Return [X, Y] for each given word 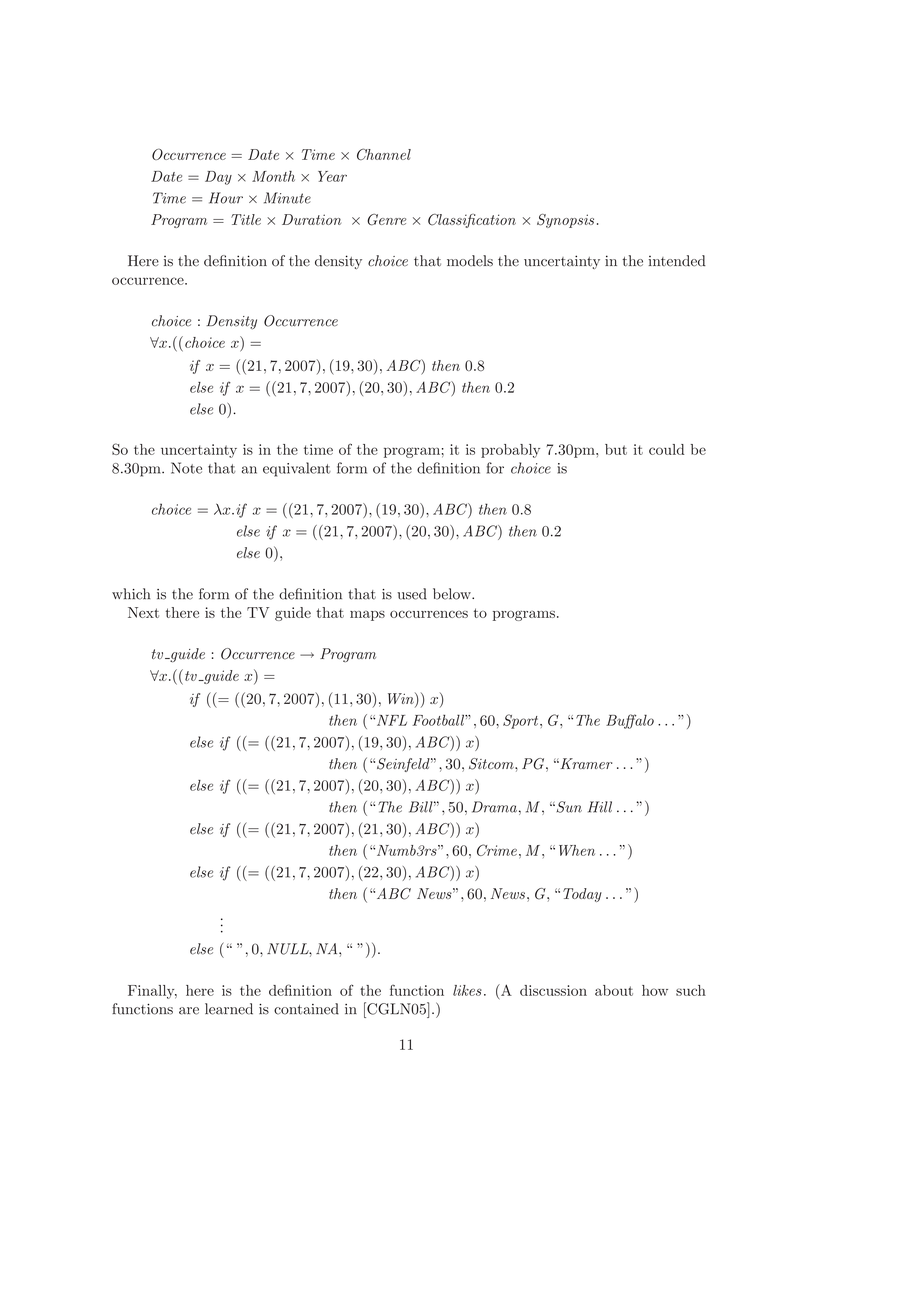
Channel [384, 154]
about [614, 990]
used [412, 594]
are [189, 1011]
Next [143, 612]
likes [467, 990]
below [453, 594]
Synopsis [565, 221]
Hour [226, 198]
